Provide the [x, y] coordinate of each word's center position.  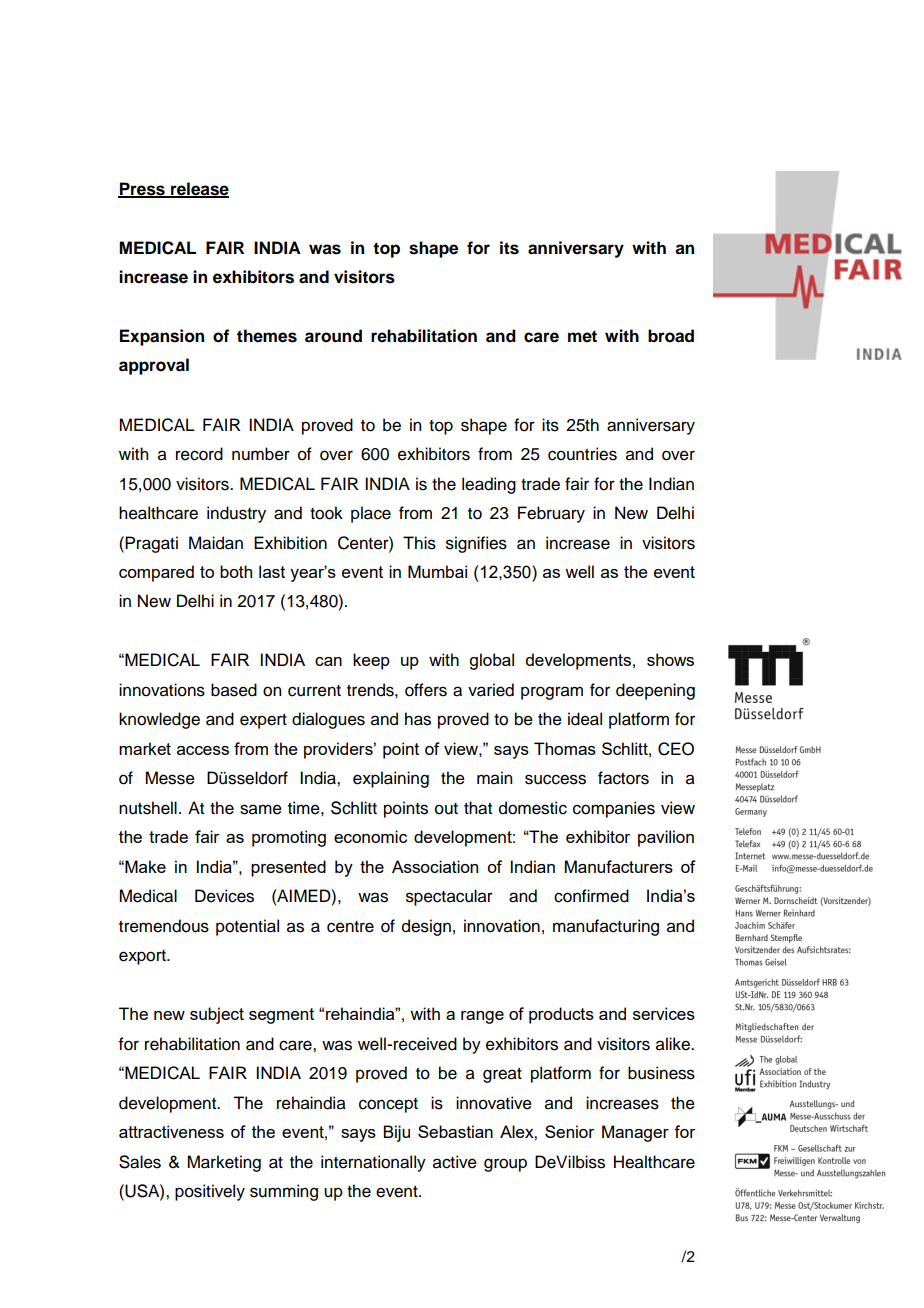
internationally [373, 1163]
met [582, 336]
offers [426, 690]
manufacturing [606, 927]
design [426, 927]
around [333, 336]
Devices [224, 896]
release [199, 189]
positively [210, 1192]
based [234, 690]
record [199, 454]
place [371, 514]
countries [582, 454]
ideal [585, 719]
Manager [635, 1133]
